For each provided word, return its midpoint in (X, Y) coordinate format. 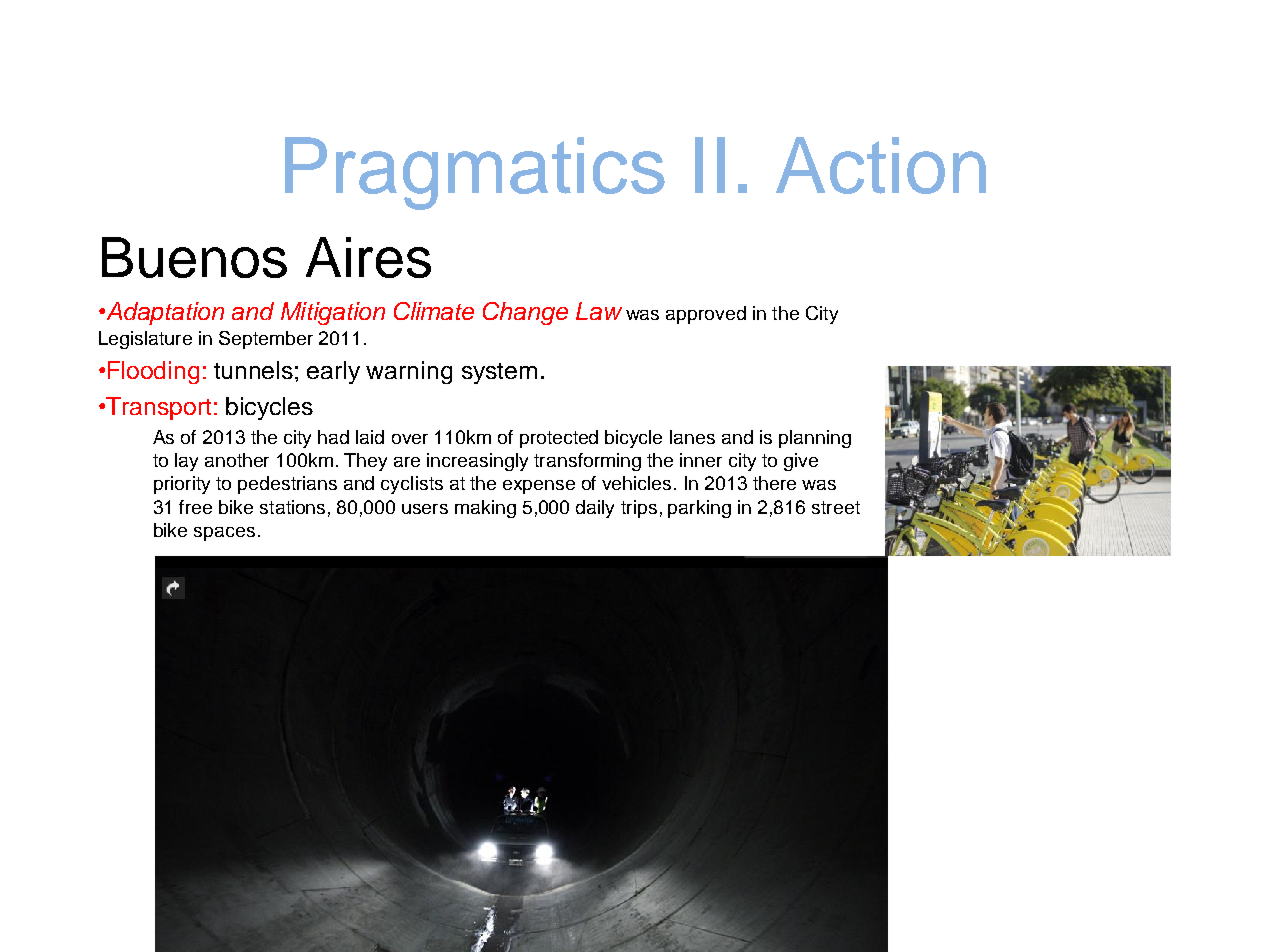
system (499, 373)
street (836, 507)
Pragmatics (475, 173)
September (266, 340)
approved (706, 315)
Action (881, 165)
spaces (224, 534)
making (485, 509)
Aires (368, 257)
